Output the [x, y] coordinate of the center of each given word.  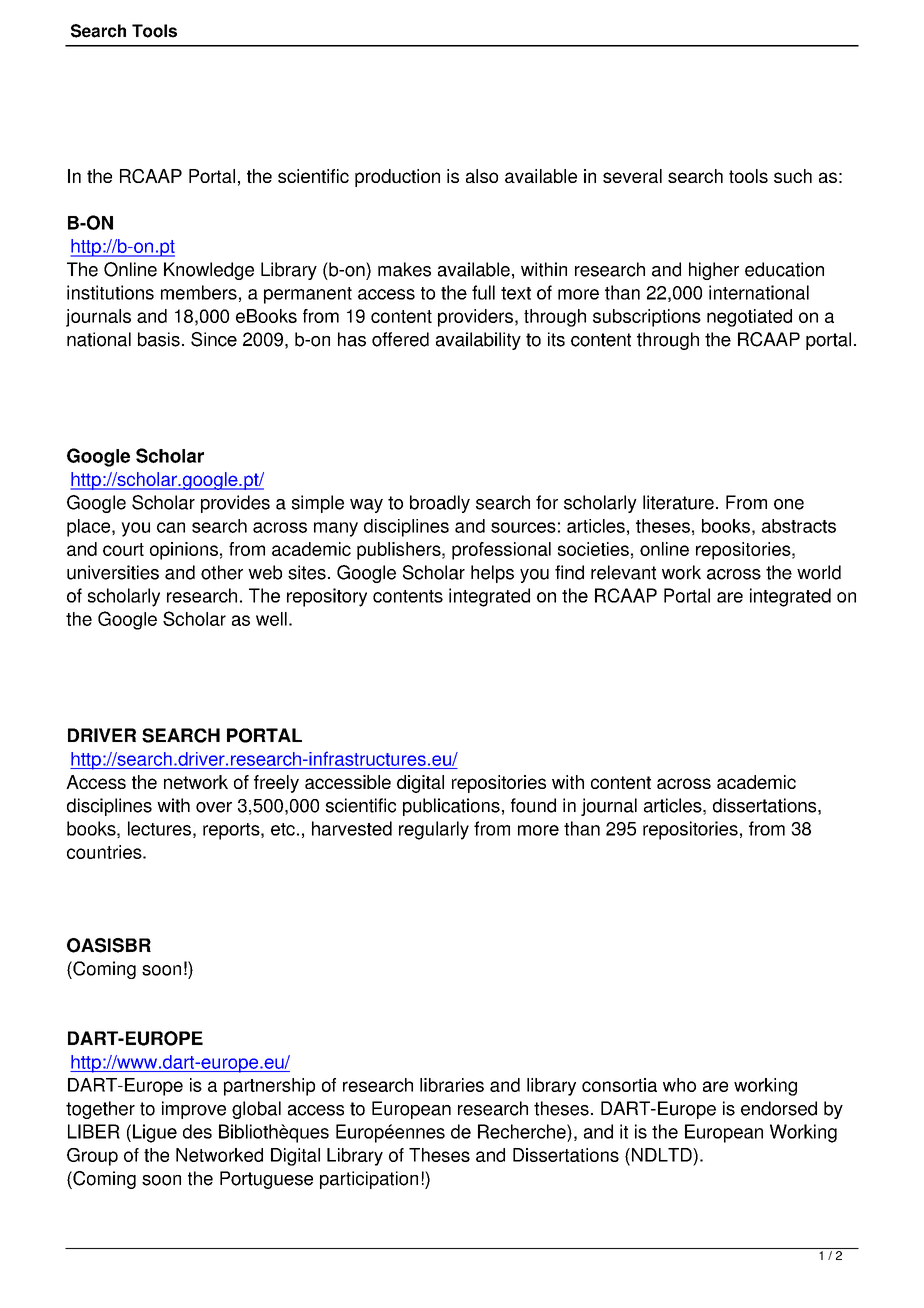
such [793, 176]
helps [492, 574]
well [271, 619]
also [482, 176]
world [819, 572]
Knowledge [209, 271]
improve [194, 1110]
